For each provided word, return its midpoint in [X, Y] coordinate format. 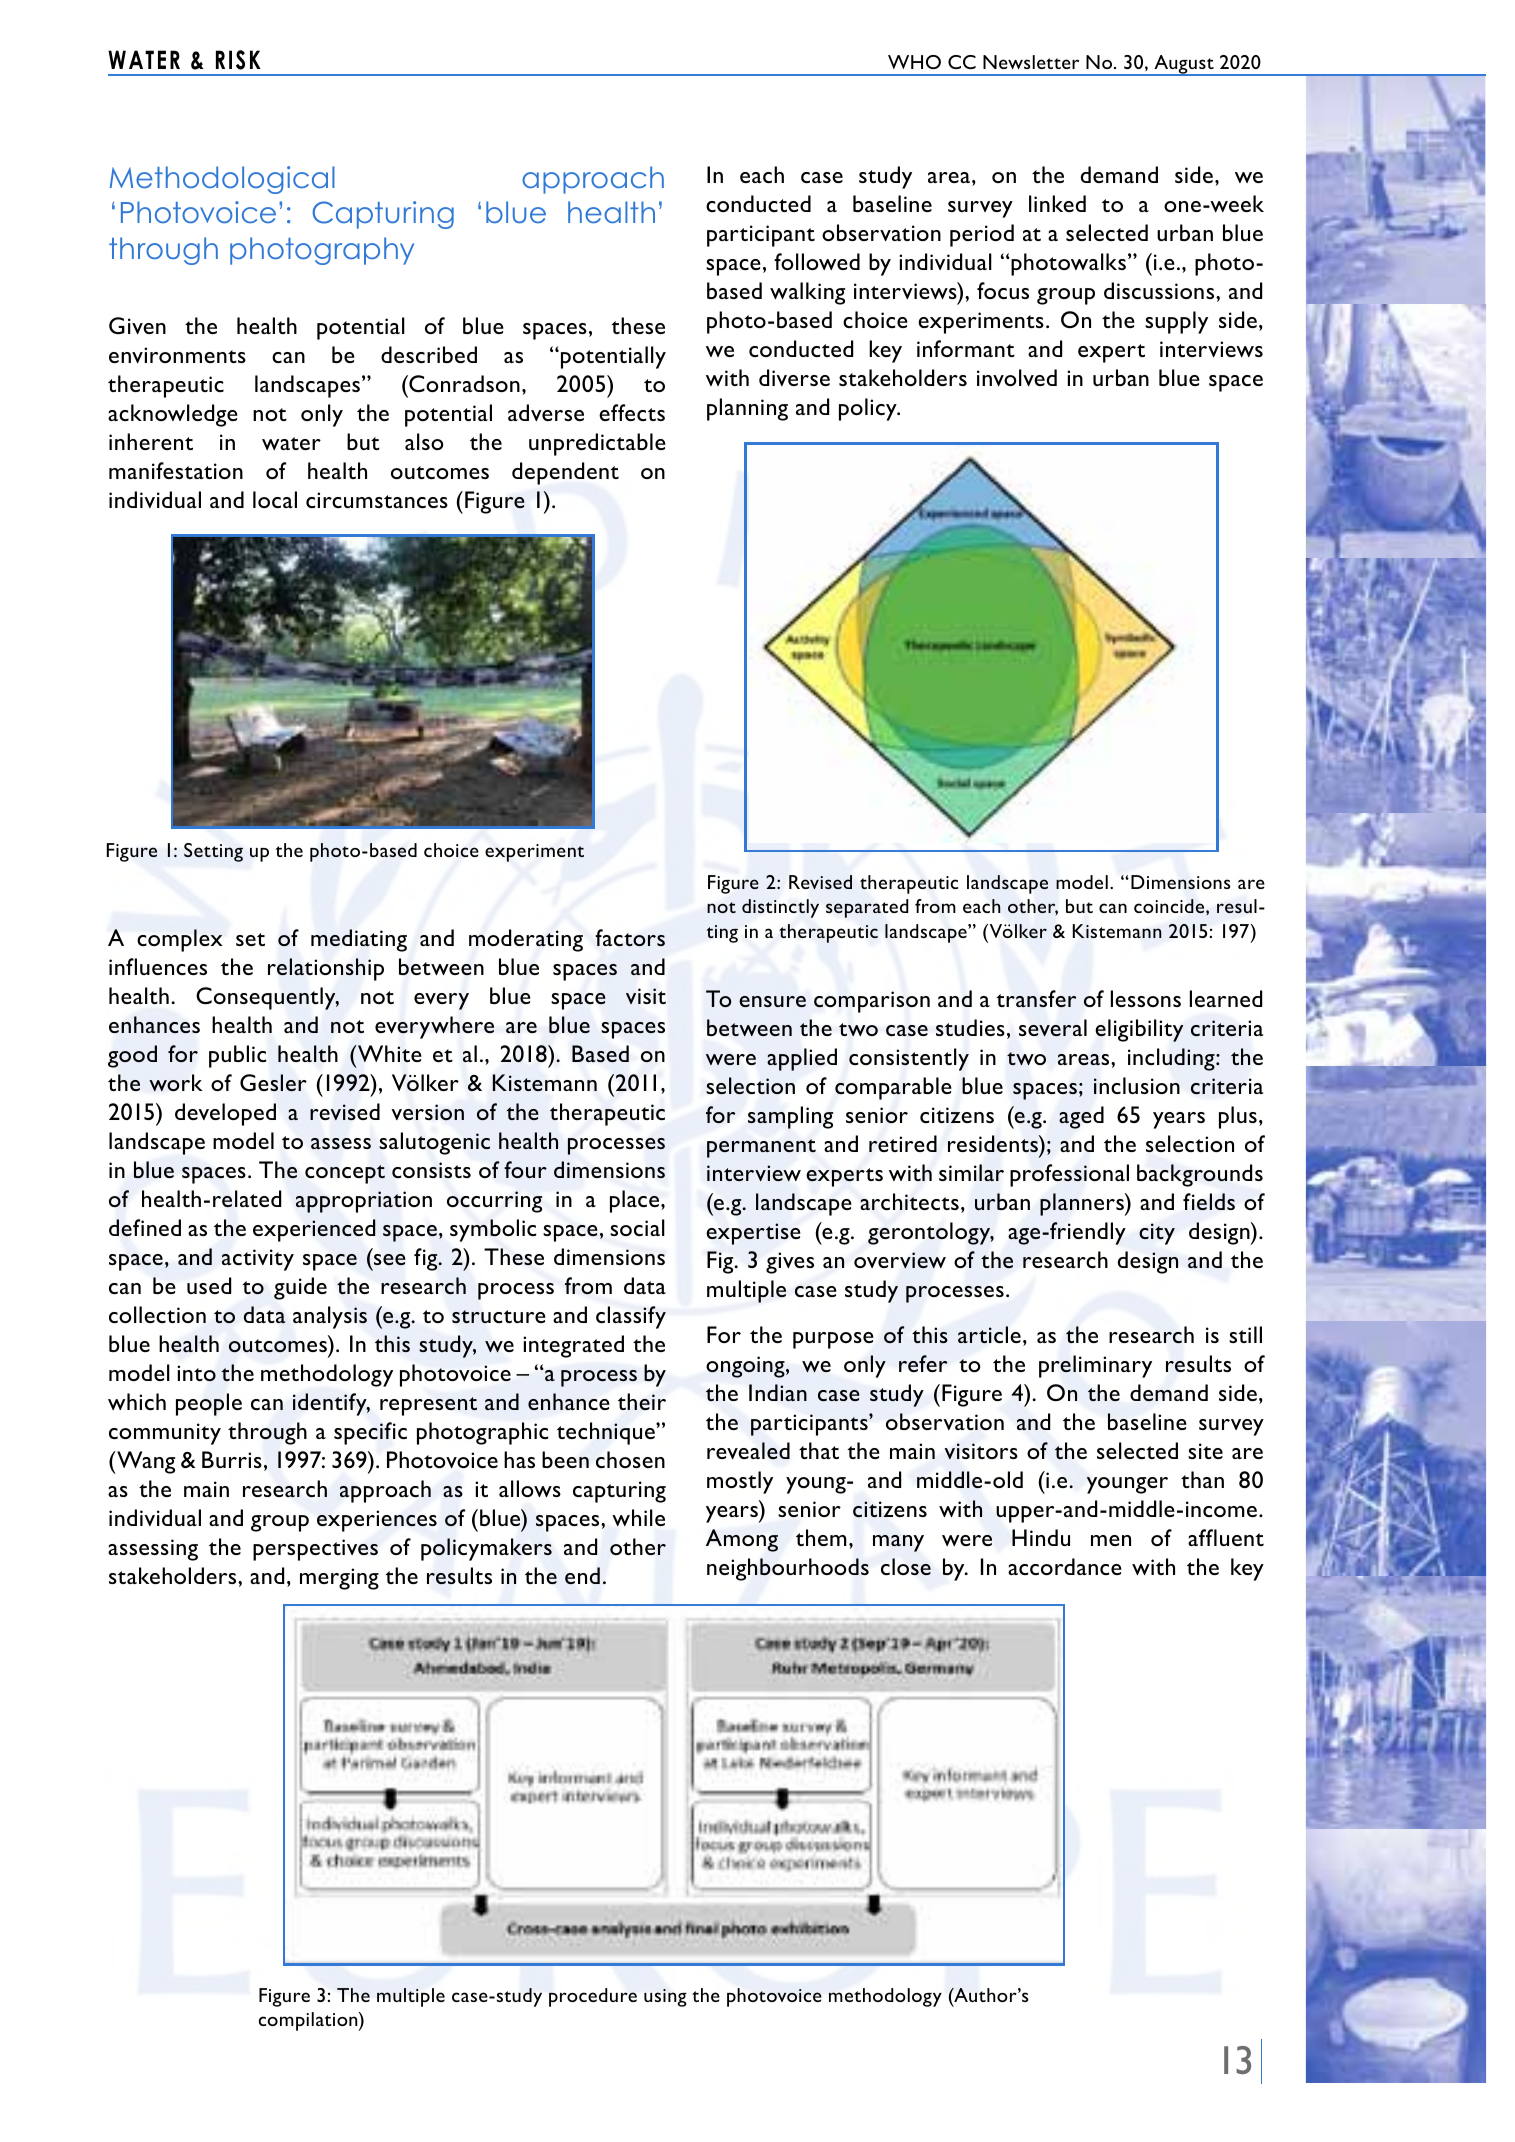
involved [1017, 377]
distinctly [780, 908]
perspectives [315, 1550]
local [275, 499]
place [636, 1201]
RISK [238, 60]
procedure [593, 1997]
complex [179, 940]
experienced [314, 1230]
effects [632, 412]
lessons [1146, 998]
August [1184, 65]
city [1157, 1234]
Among [742, 1540]
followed [817, 261]
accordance [1065, 1566]
